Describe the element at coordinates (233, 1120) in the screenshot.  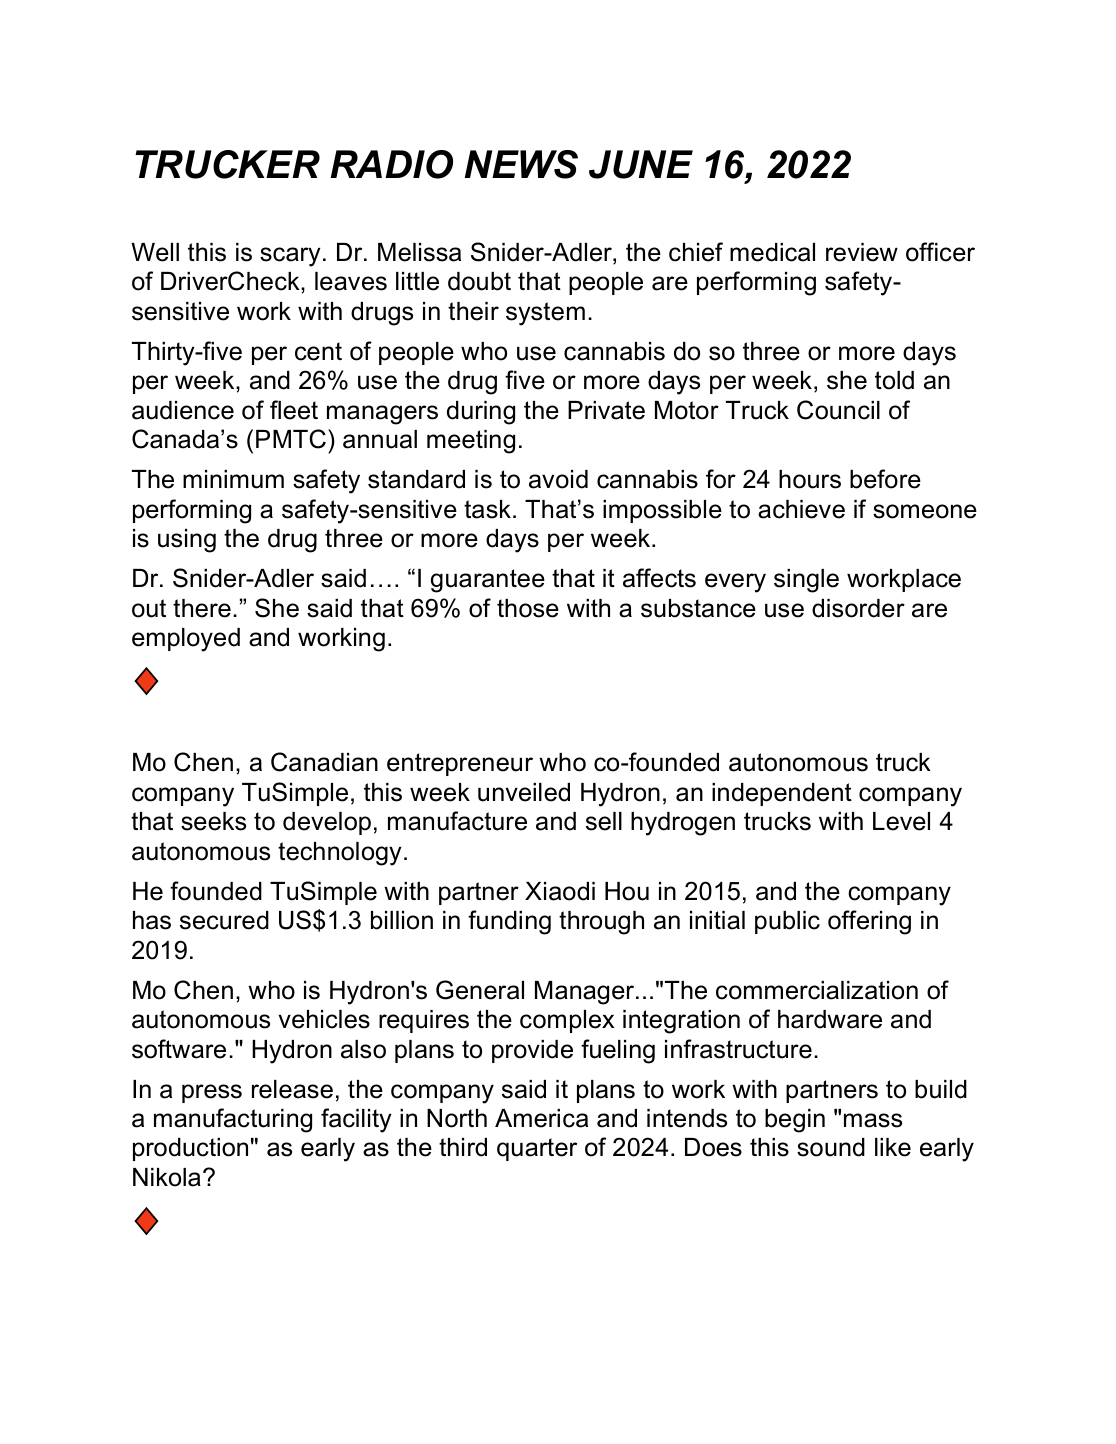
I see `manufacturing` at that location.
